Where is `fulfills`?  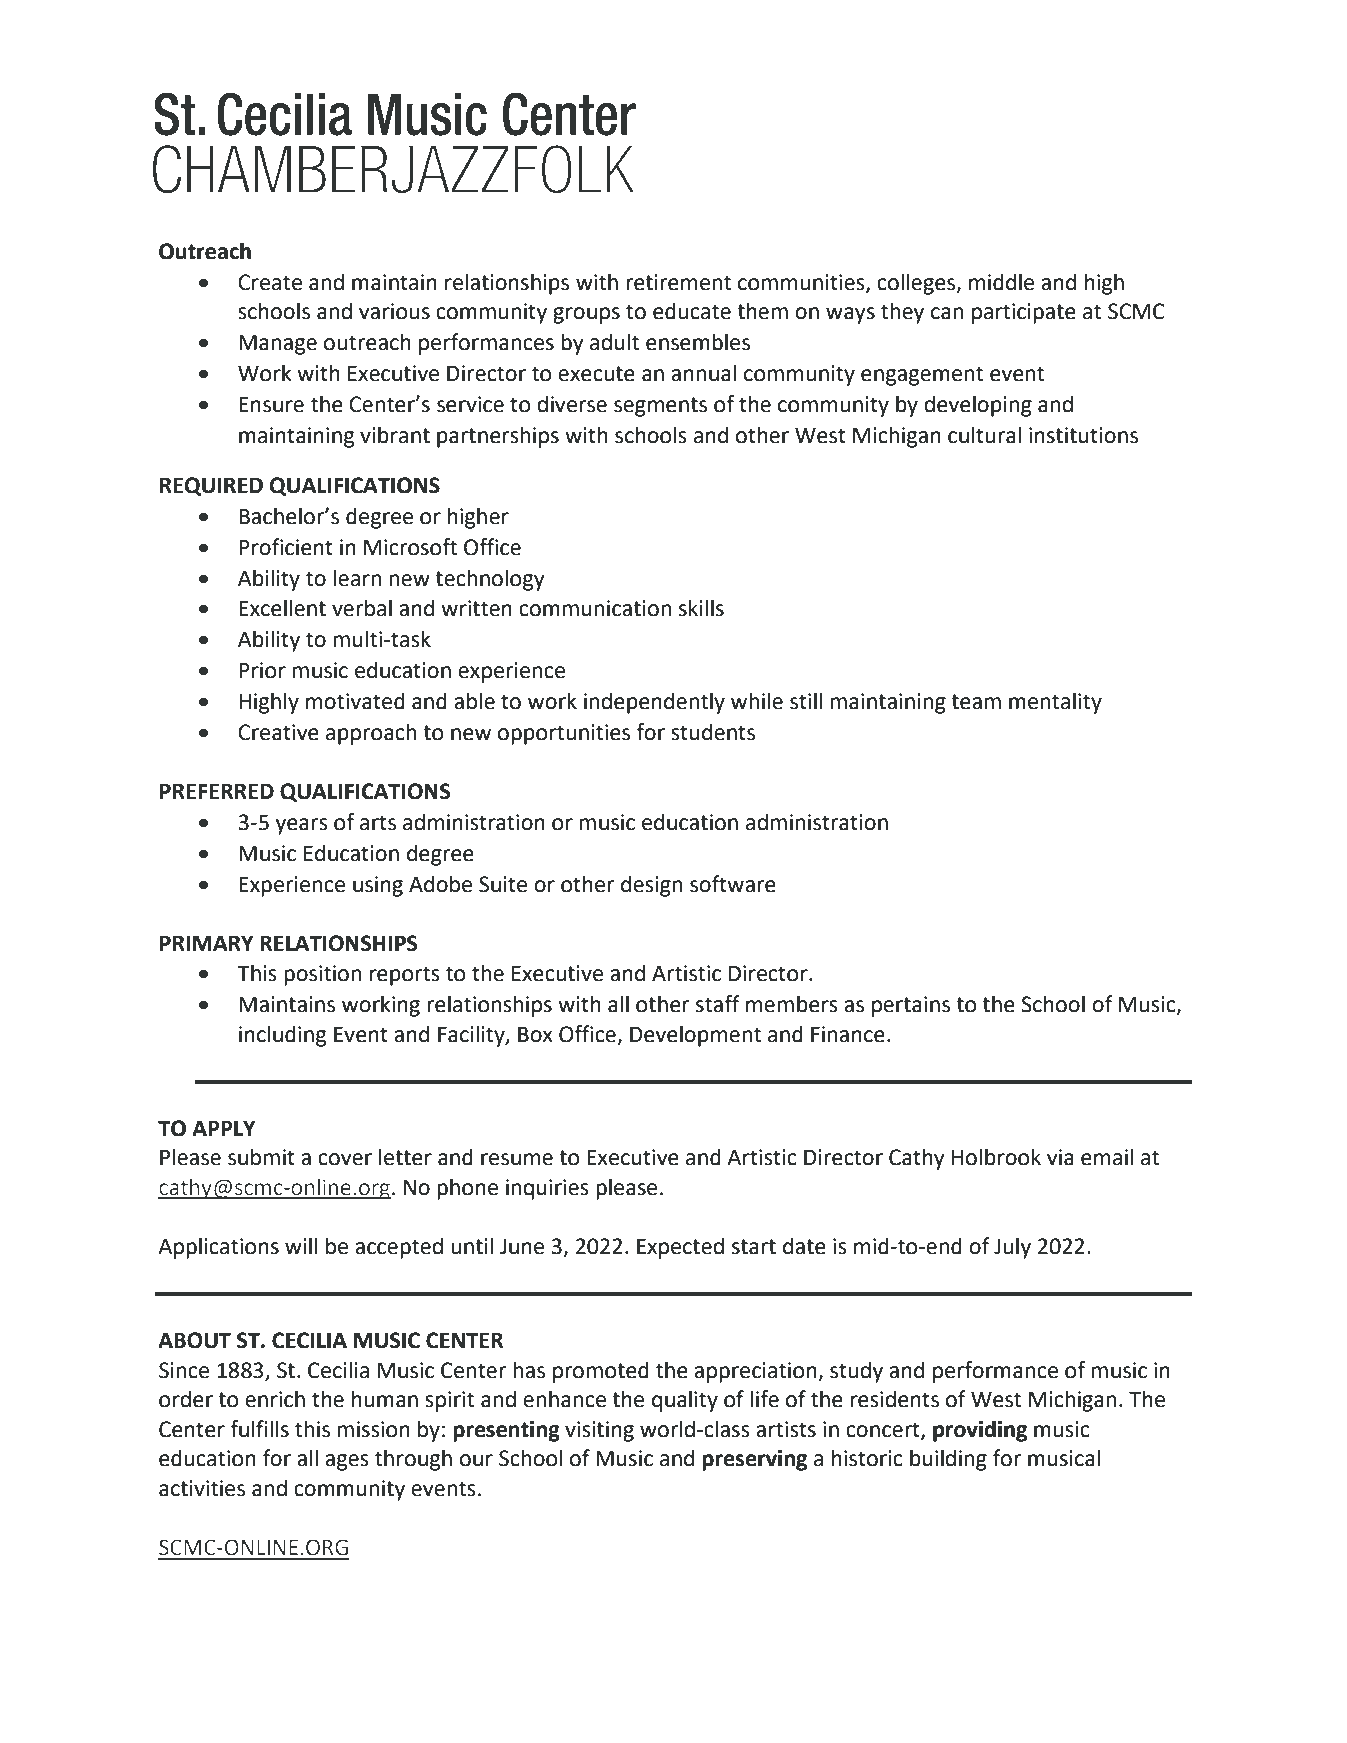 fulfills is located at coordinates (259, 1429).
